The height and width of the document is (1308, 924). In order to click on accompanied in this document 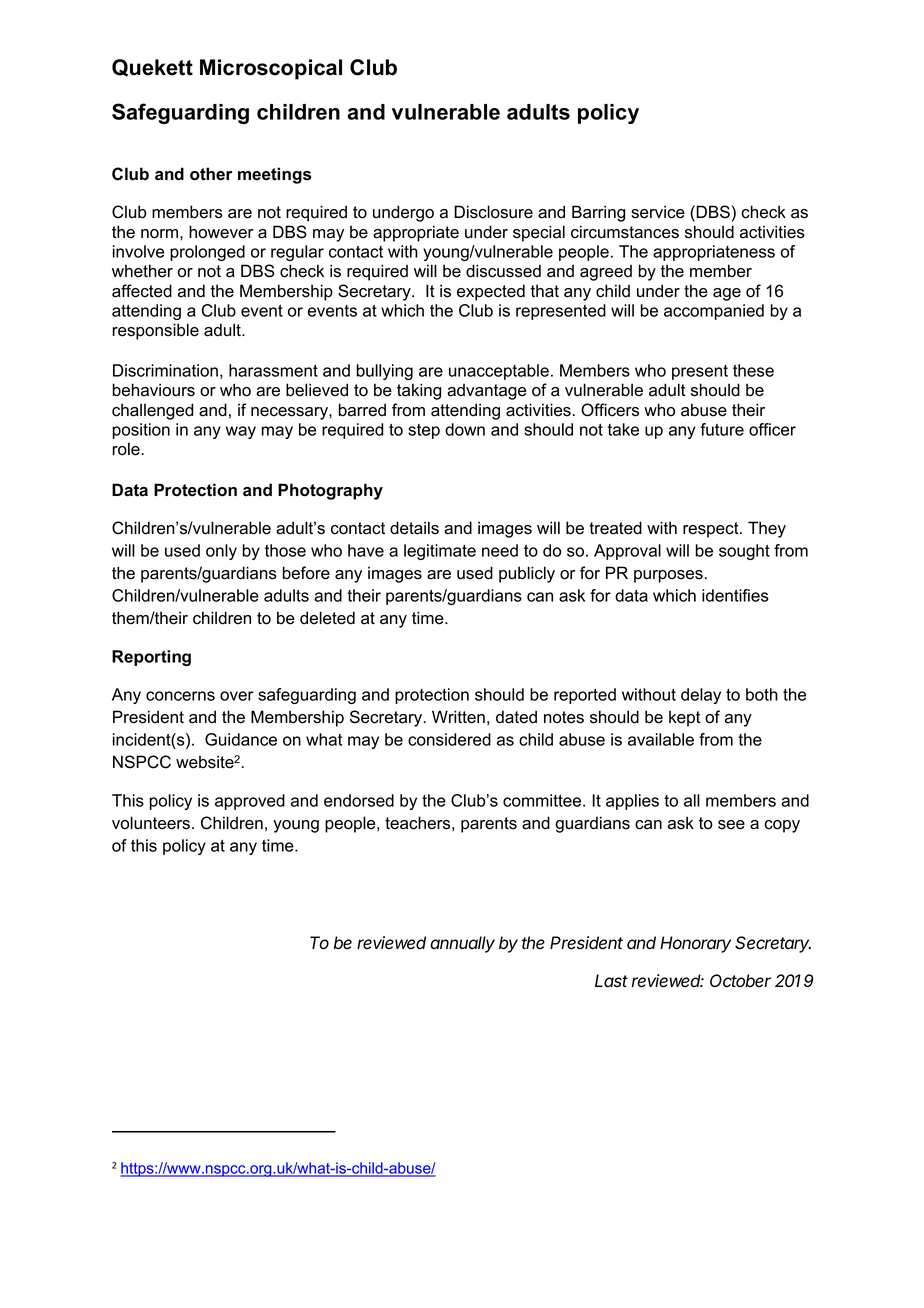, I will do `click(714, 312)`.
